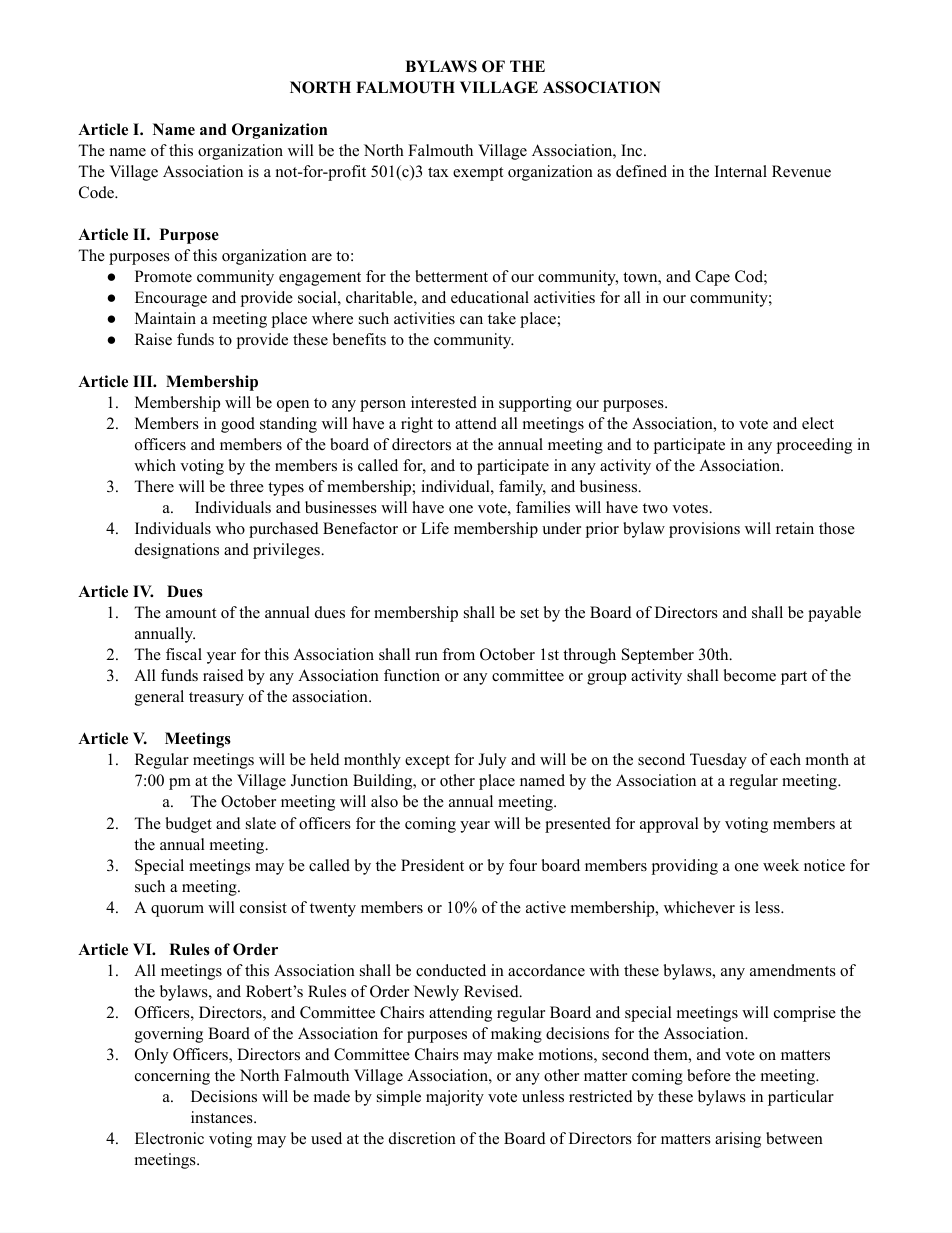  Describe the element at coordinates (741, 171) in the page. I see `Internal` at that location.
